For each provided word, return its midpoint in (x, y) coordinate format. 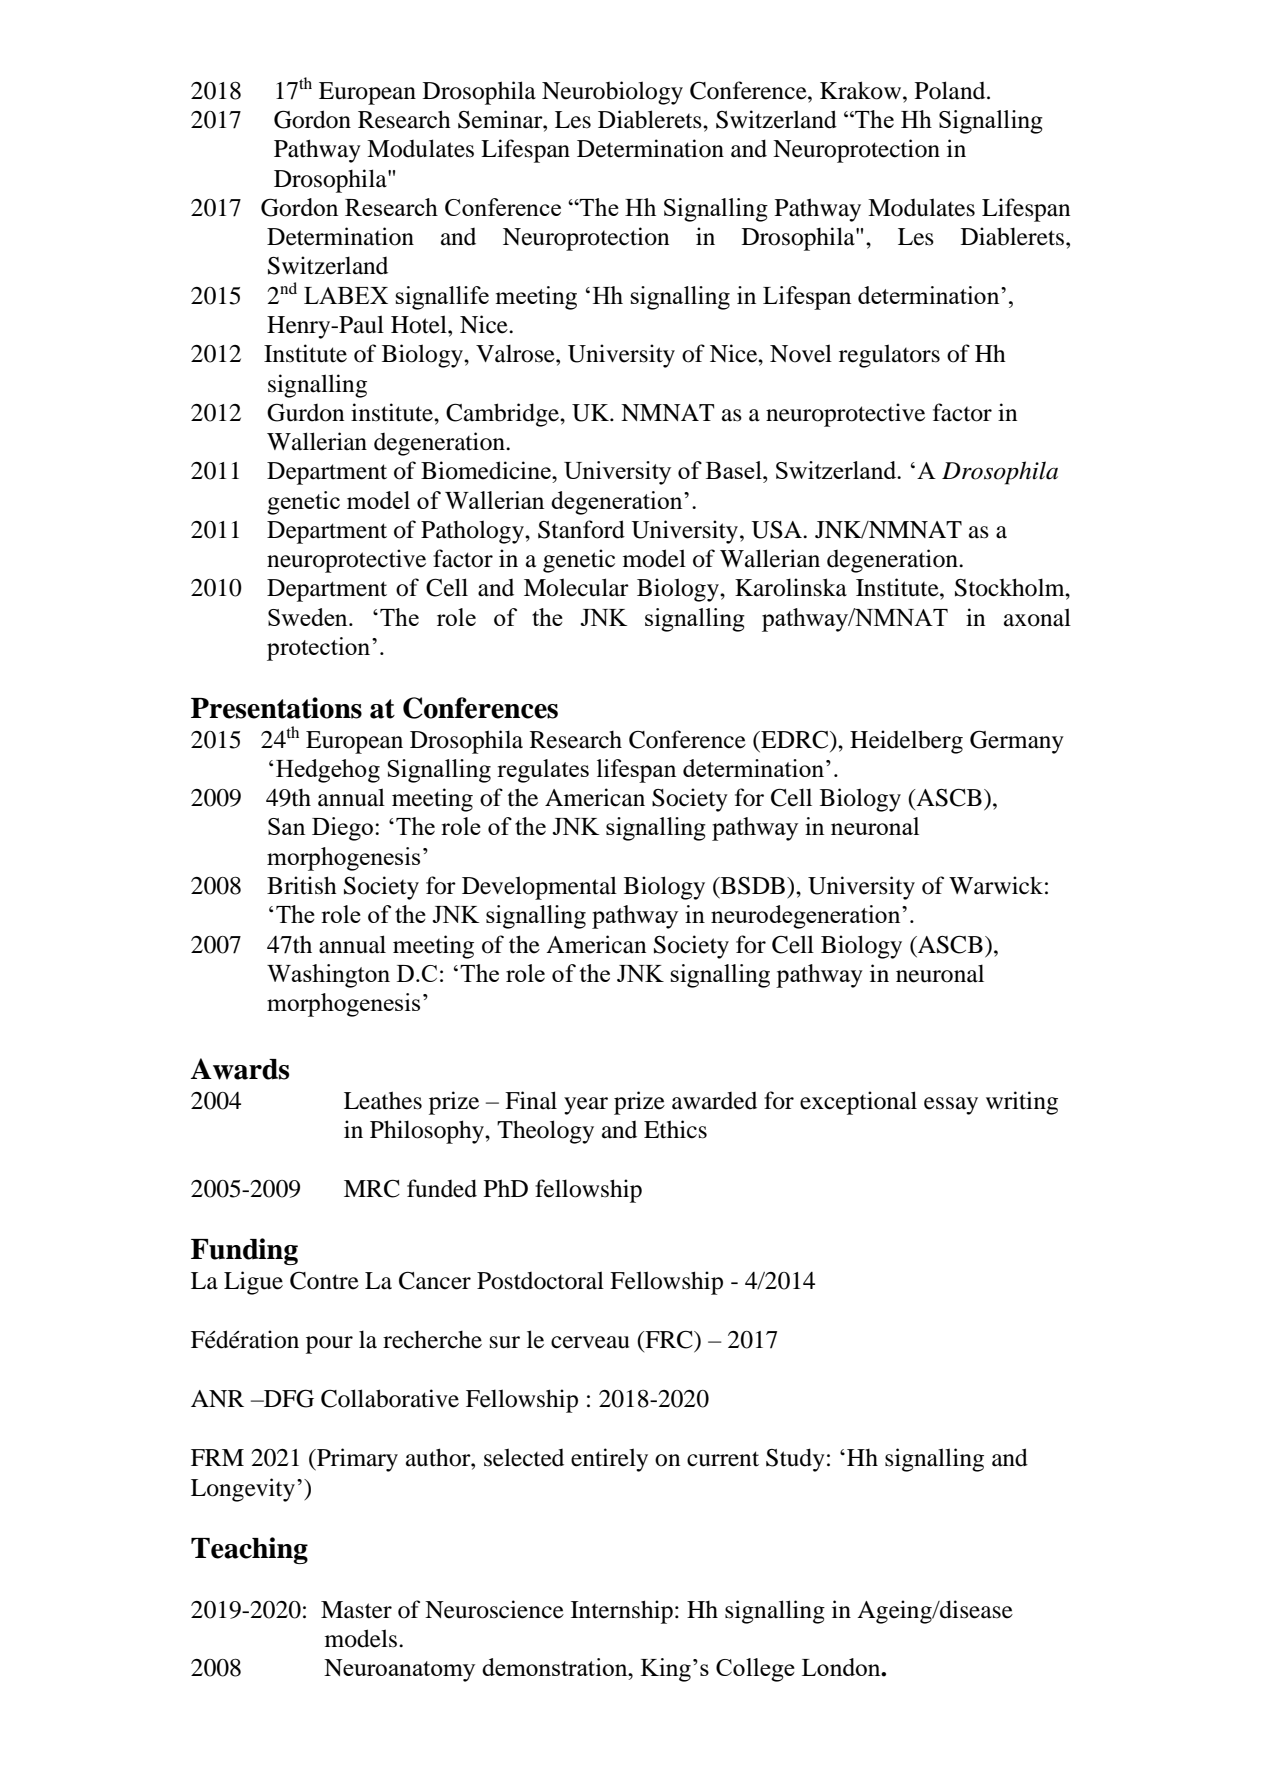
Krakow (862, 90)
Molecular (576, 587)
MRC (372, 1189)
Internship (622, 1612)
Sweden (309, 617)
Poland (951, 90)
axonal (1037, 617)
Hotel (420, 324)
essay (951, 1106)
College (755, 1670)
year (586, 1106)
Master (356, 1610)
